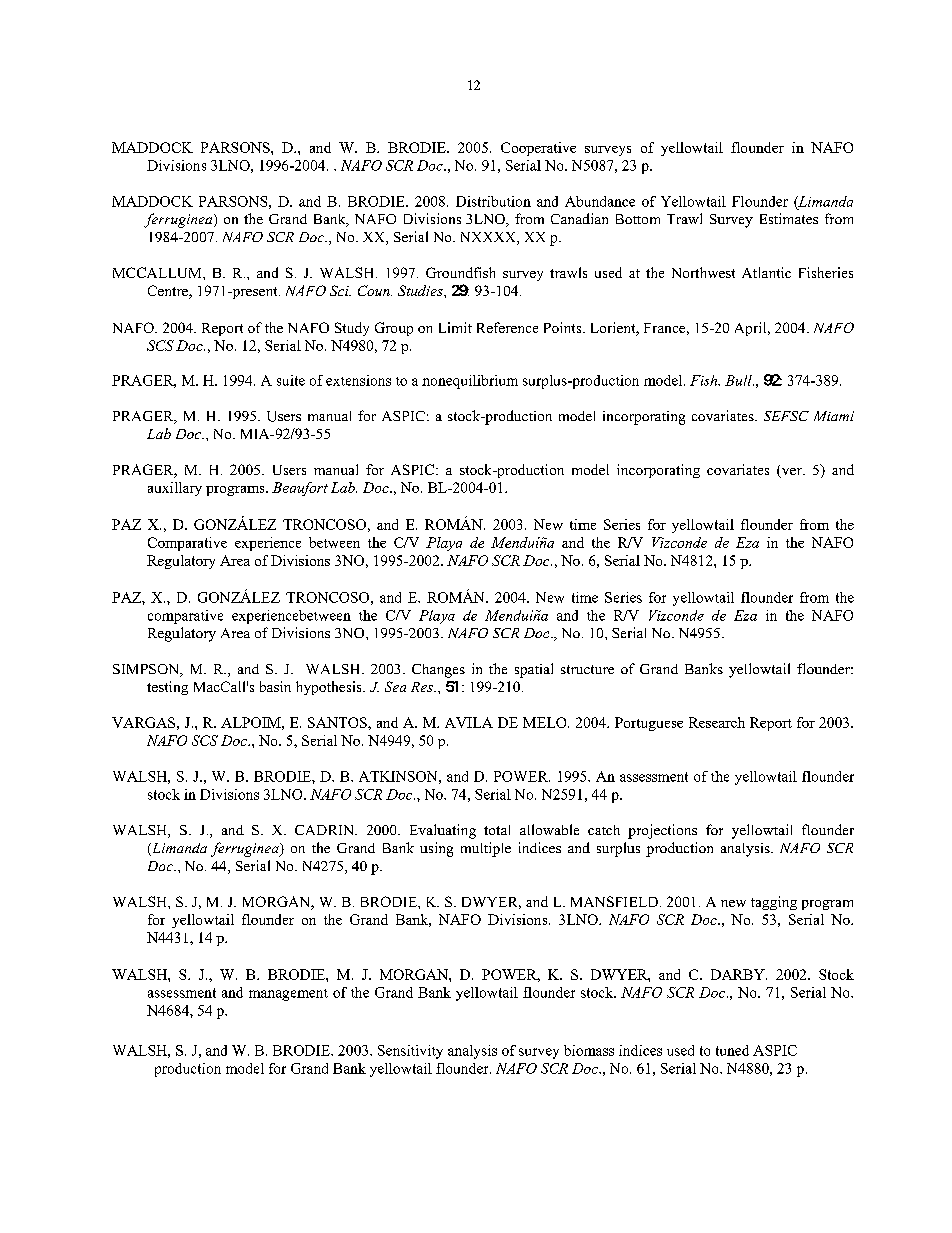  I want to click on suite, so click(291, 380).
